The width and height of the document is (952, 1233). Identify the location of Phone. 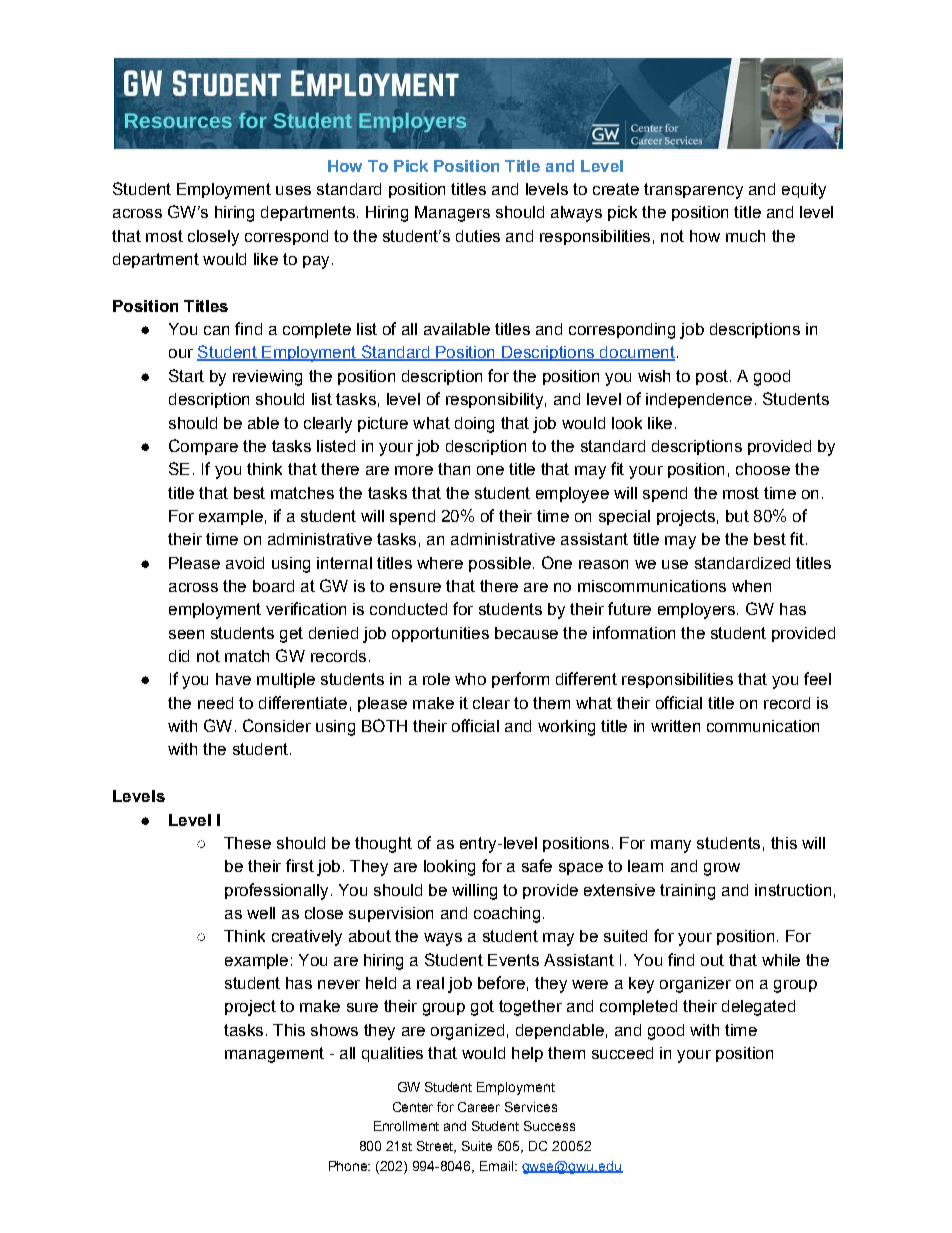
(349, 1166).
